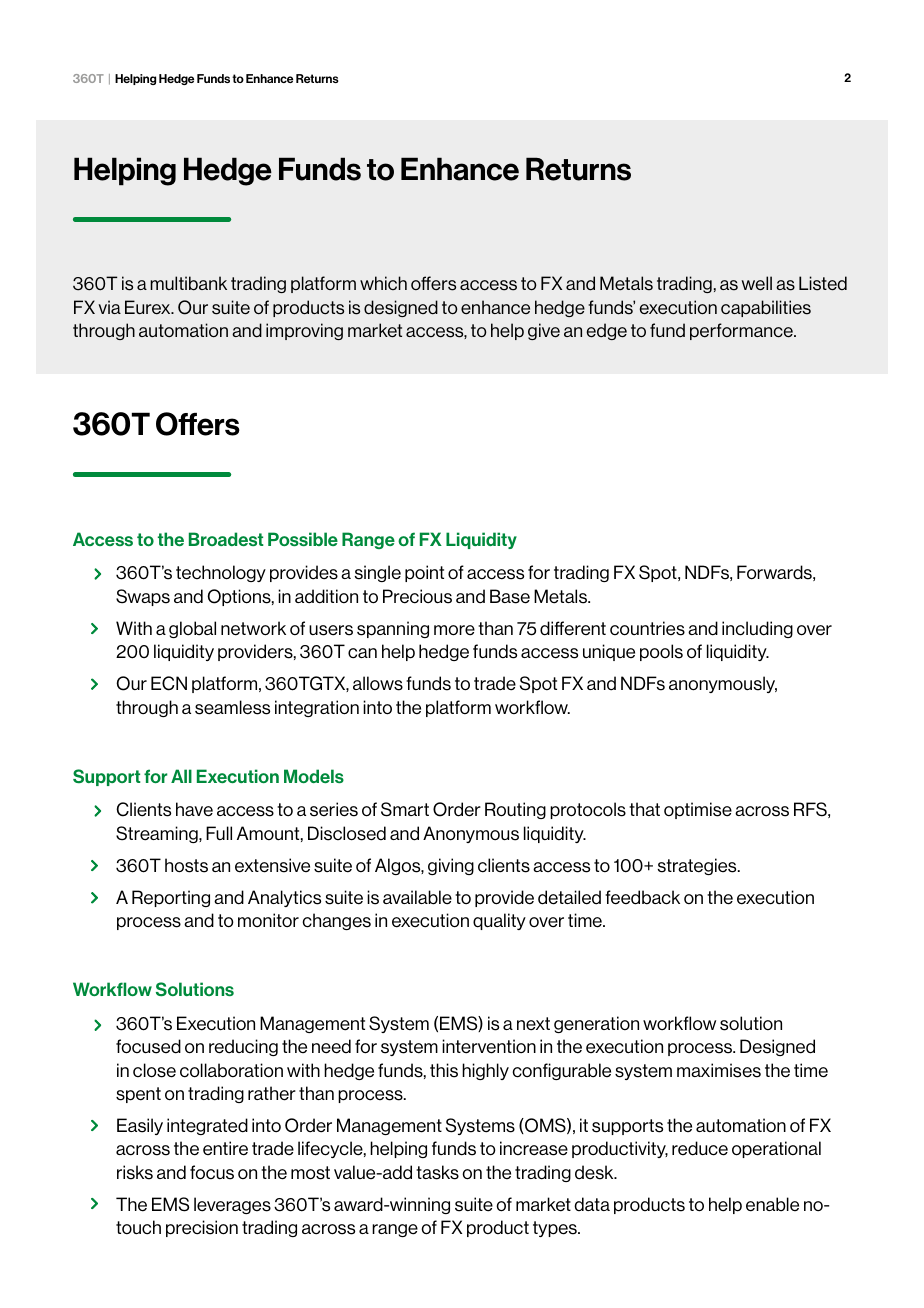 Image resolution: width=924 pixels, height=1308 pixels. What do you see at coordinates (661, 652) in the image?
I see `pools` at bounding box center [661, 652].
